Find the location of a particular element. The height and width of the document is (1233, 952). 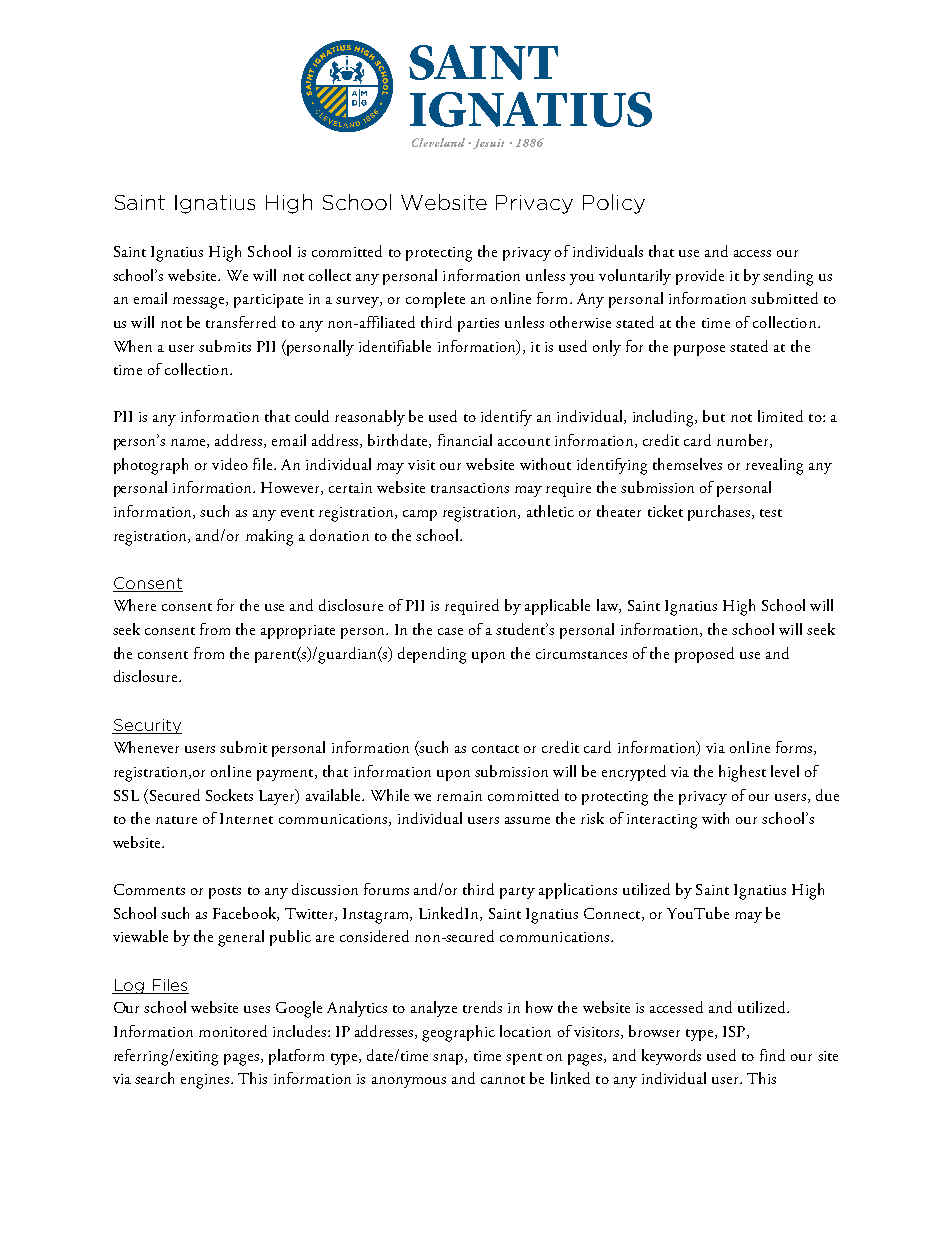

snap is located at coordinates (449, 1059).
